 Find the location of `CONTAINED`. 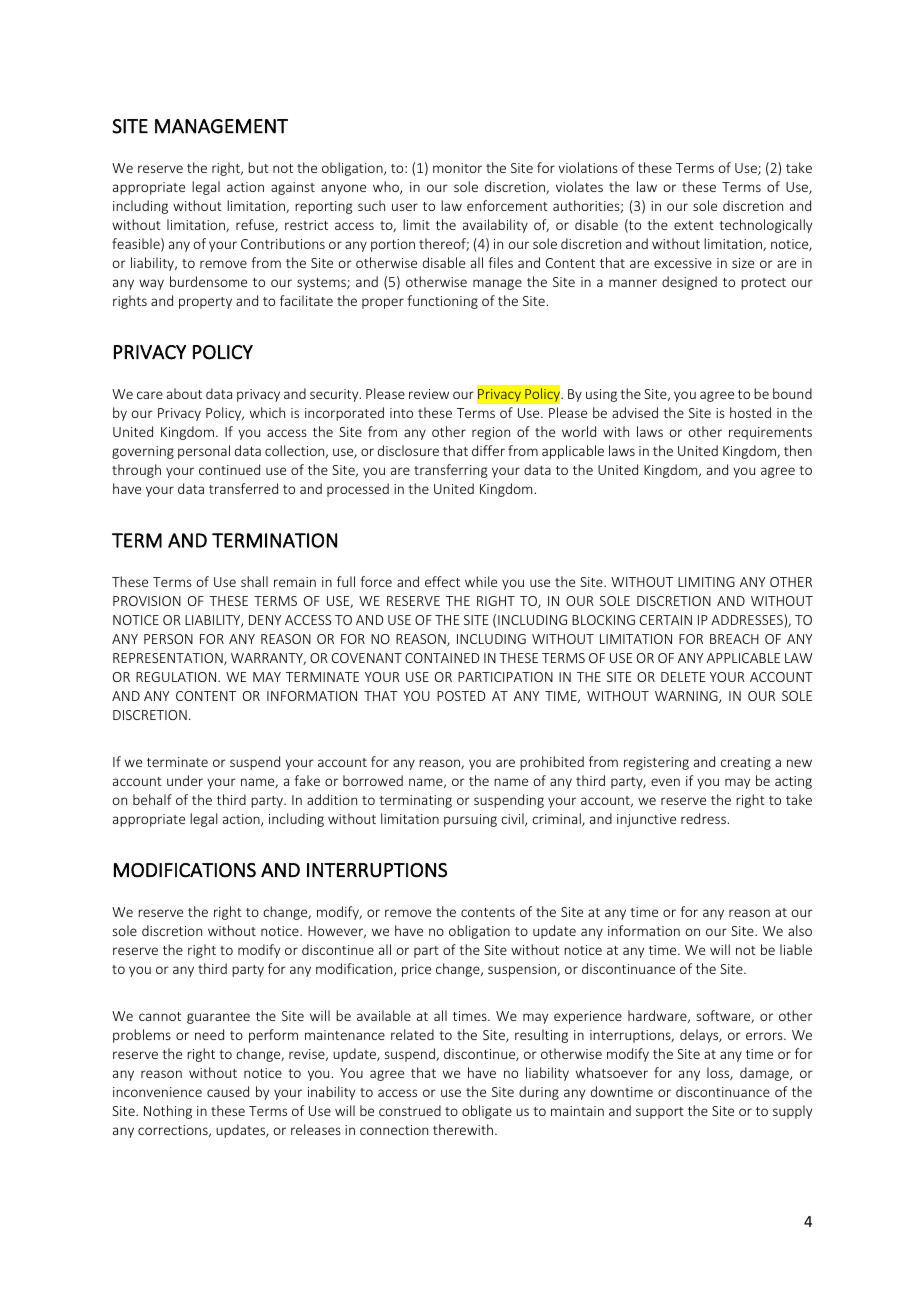

CONTAINED is located at coordinates (442, 658).
